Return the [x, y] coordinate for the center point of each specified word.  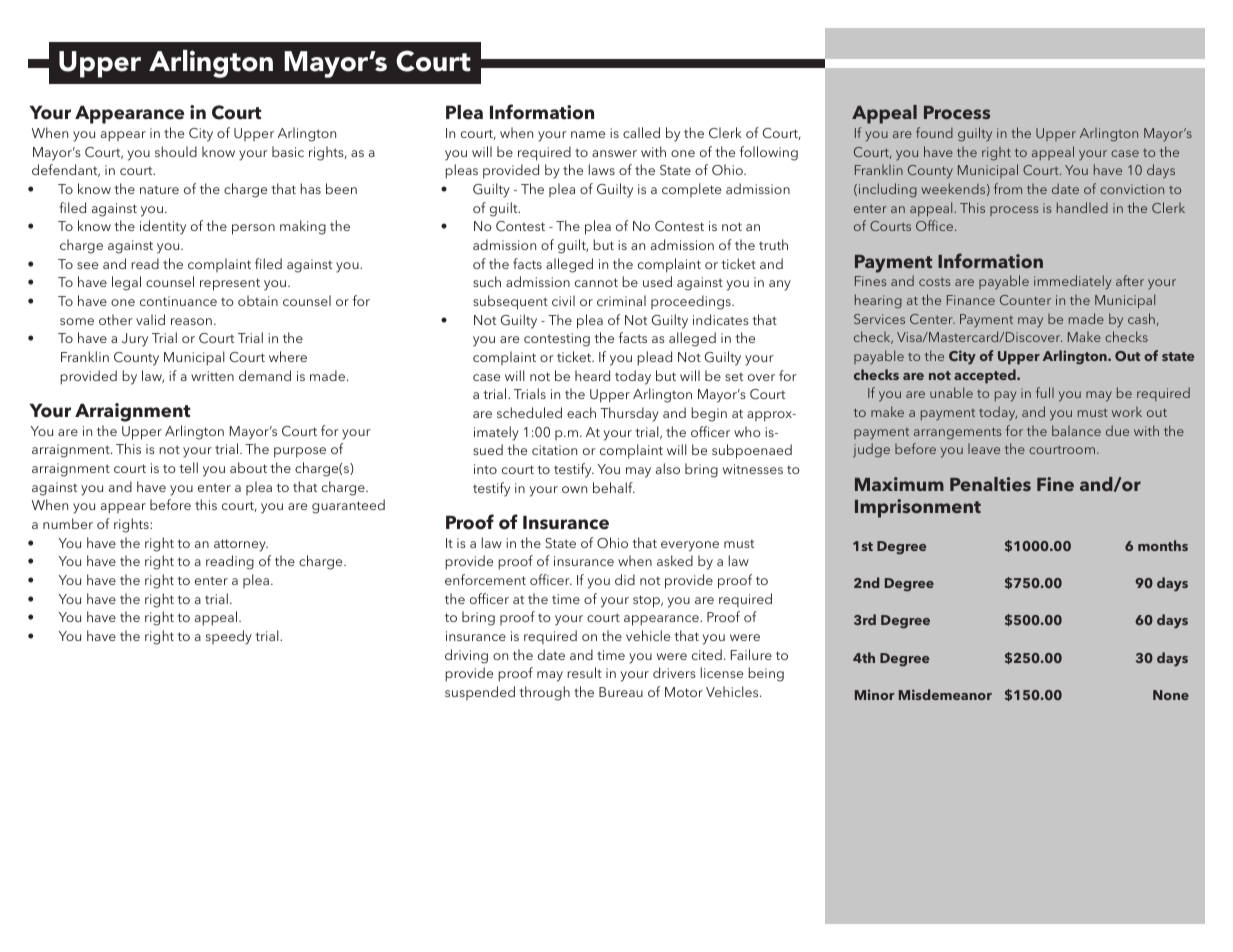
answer [614, 153]
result [584, 672]
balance [1076, 430]
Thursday [629, 414]
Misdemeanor [945, 694]
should [176, 151]
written [212, 376]
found [934, 132]
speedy [229, 637]
